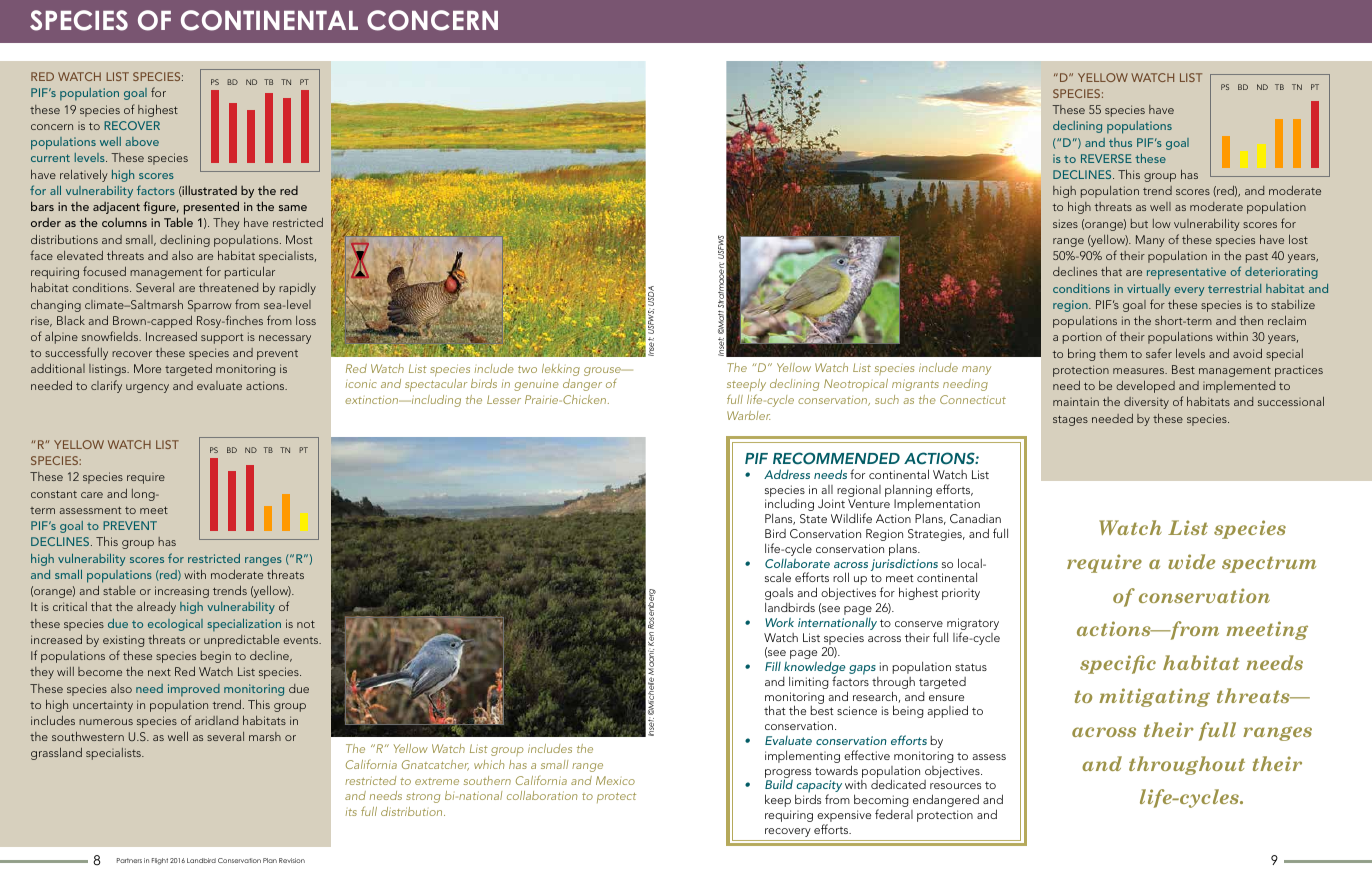 This screenshot has height=887, width=1372. What do you see at coordinates (787, 474) in the screenshot?
I see `Address` at bounding box center [787, 474].
